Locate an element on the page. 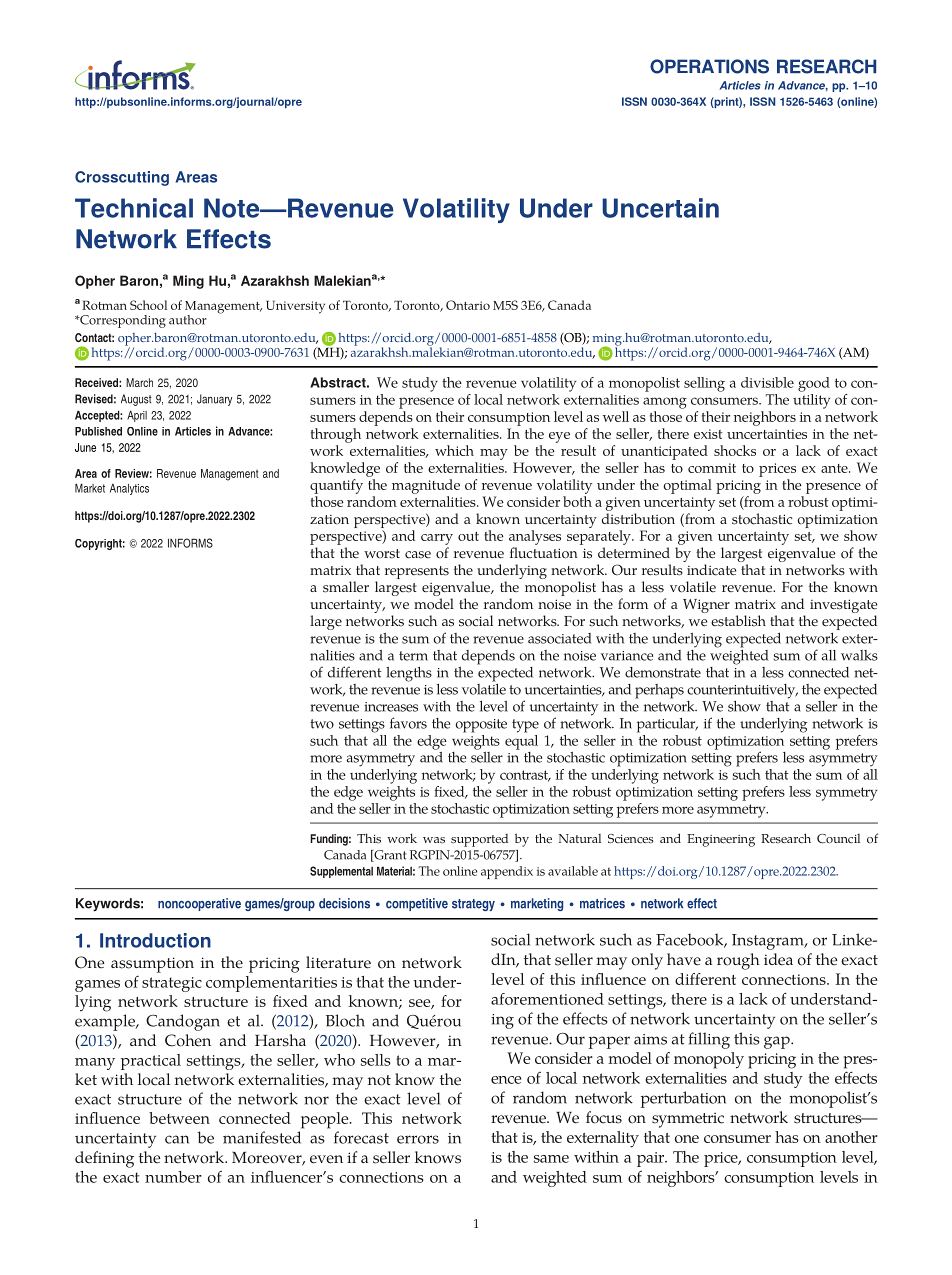 The width and height of the document is (952, 1275). establish is located at coordinates (738, 621).
